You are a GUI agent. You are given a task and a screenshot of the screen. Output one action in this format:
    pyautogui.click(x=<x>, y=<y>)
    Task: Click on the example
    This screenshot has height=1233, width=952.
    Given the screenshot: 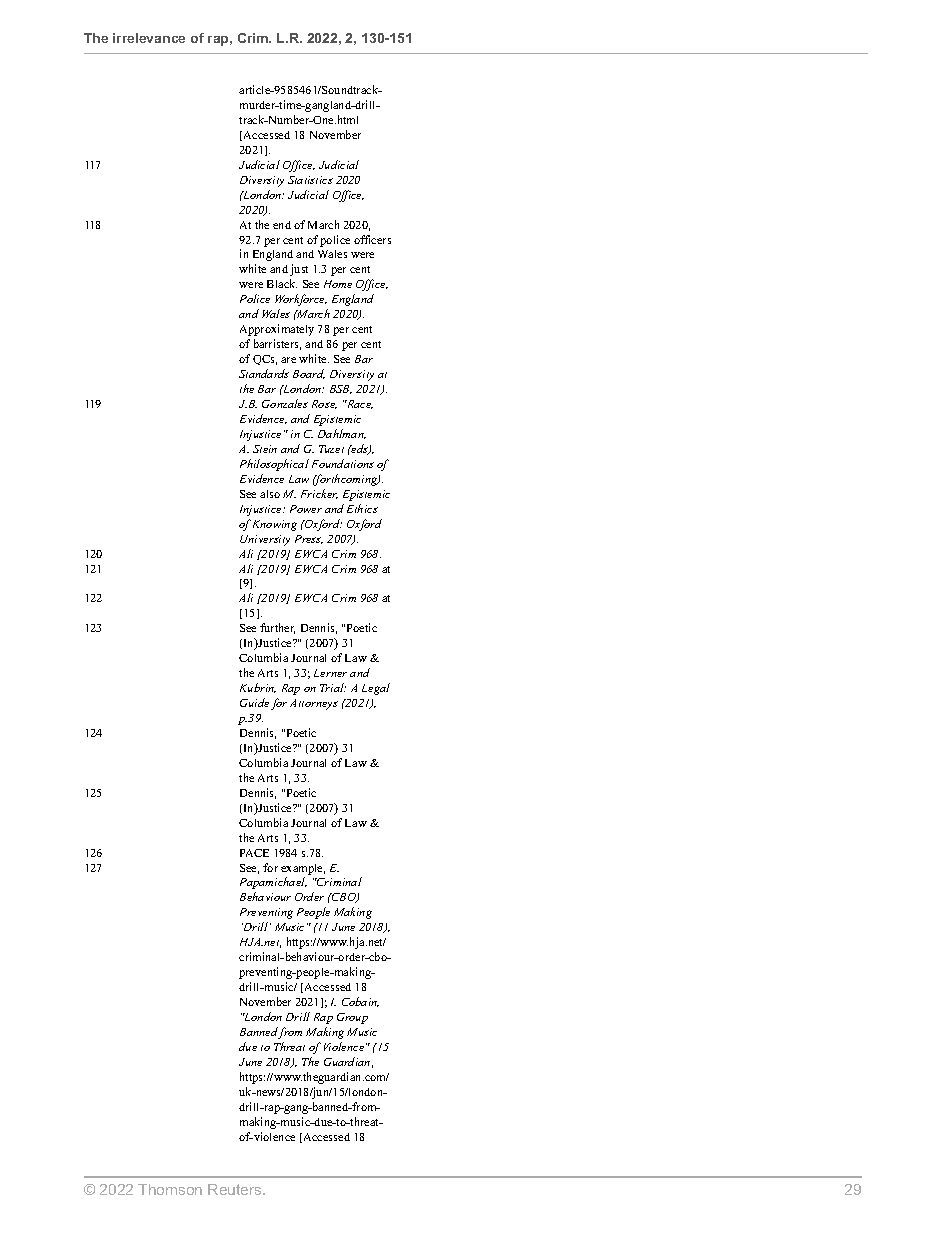 What is the action you would take?
    pyautogui.click(x=303, y=869)
